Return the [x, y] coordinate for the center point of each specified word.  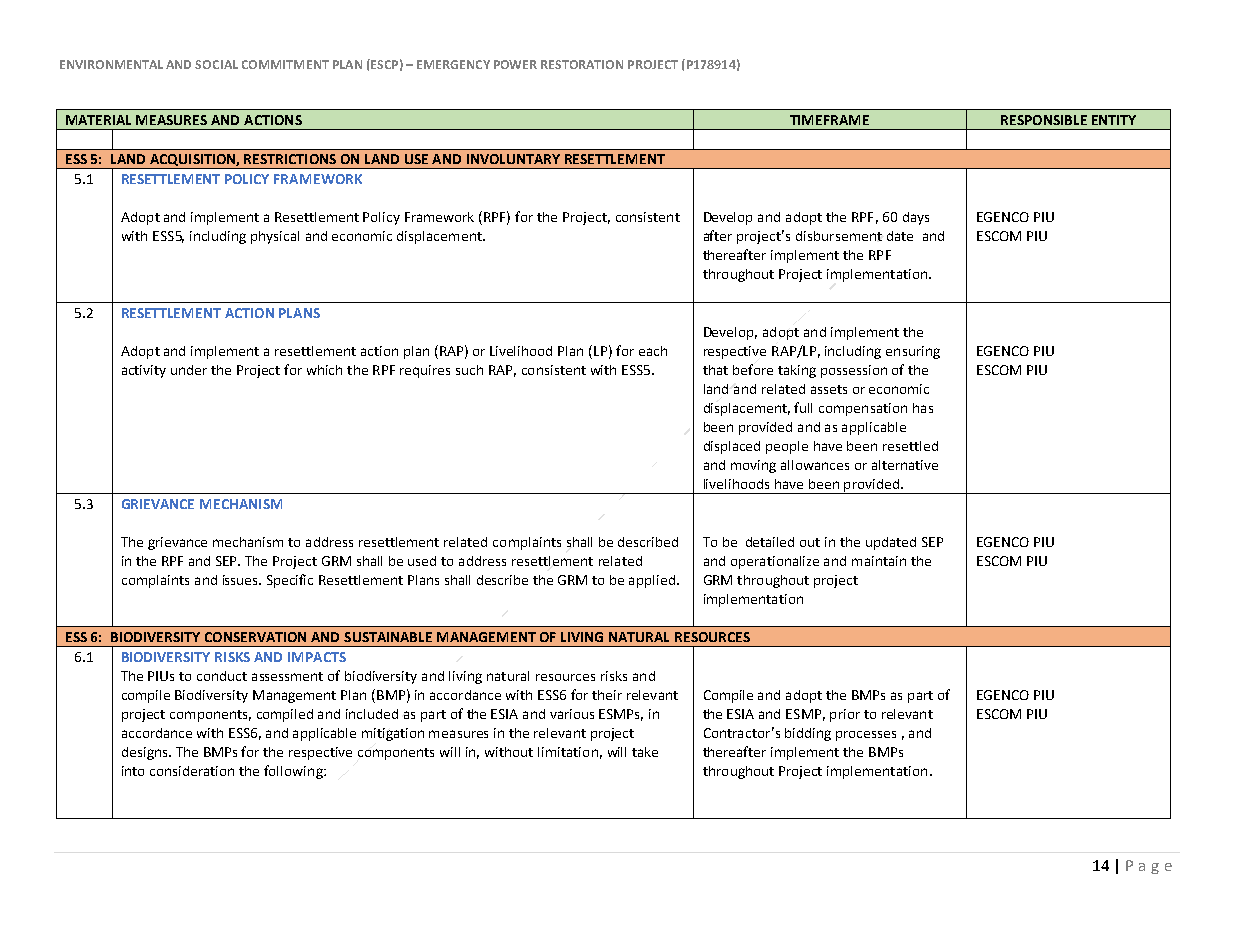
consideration [192, 771]
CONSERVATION [255, 637]
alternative [905, 465]
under [189, 370]
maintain [879, 561]
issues [242, 580]
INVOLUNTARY [513, 159]
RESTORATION [582, 64]
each [653, 351]
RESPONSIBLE [1044, 120]
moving [753, 466]
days [916, 218]
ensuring [913, 352]
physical [275, 237]
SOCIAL [216, 64]
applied [652, 581]
